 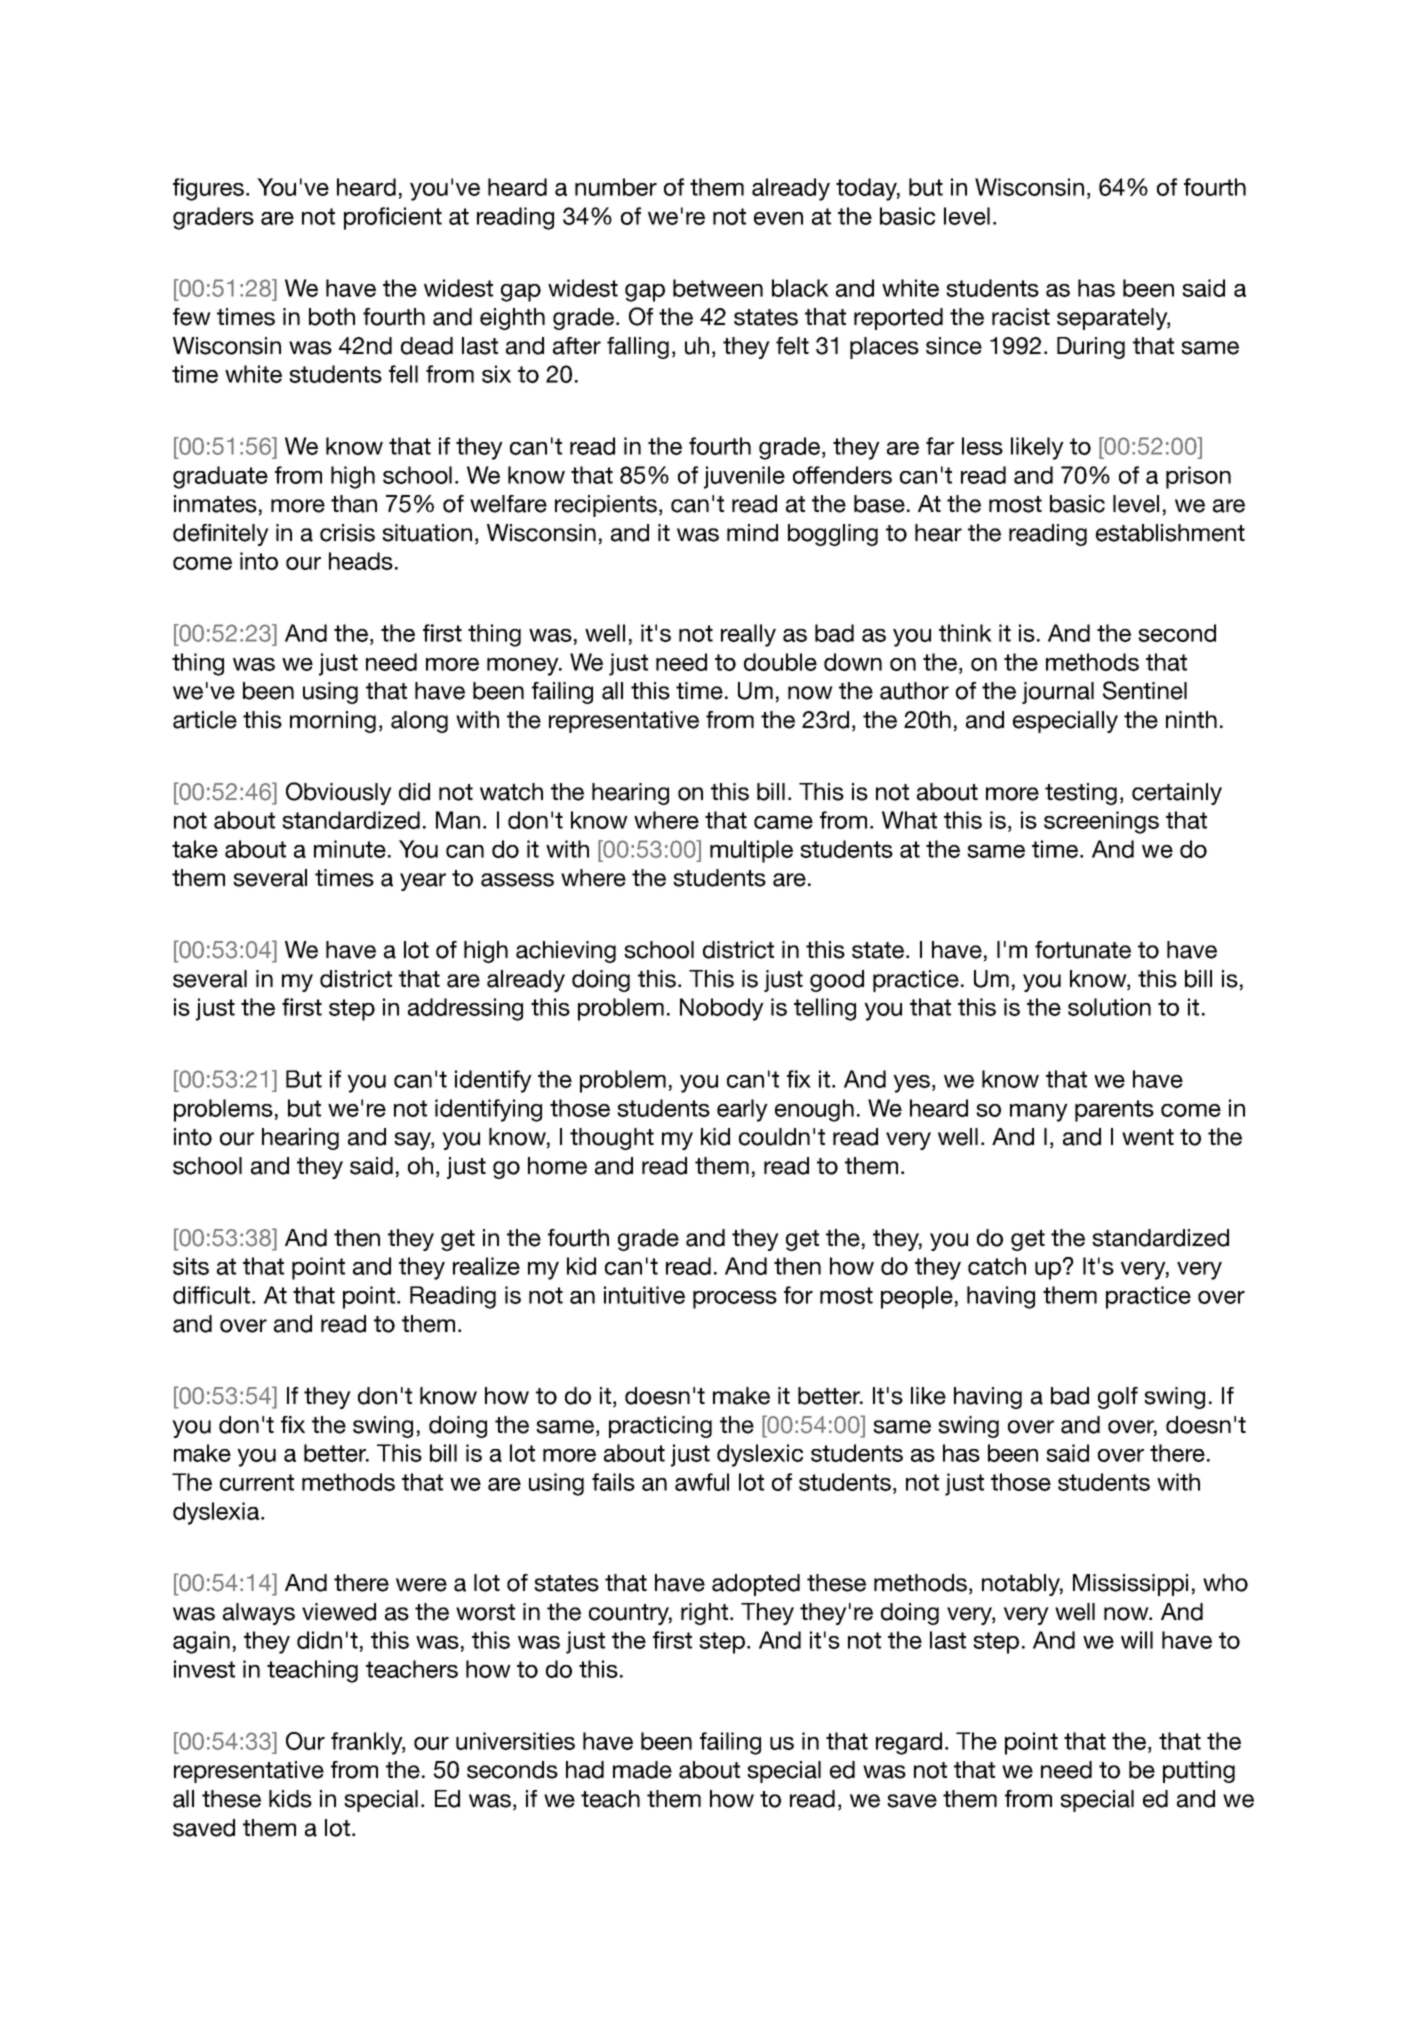 What do you see at coordinates (465, 1009) in the document?
I see `addressing` at bounding box center [465, 1009].
